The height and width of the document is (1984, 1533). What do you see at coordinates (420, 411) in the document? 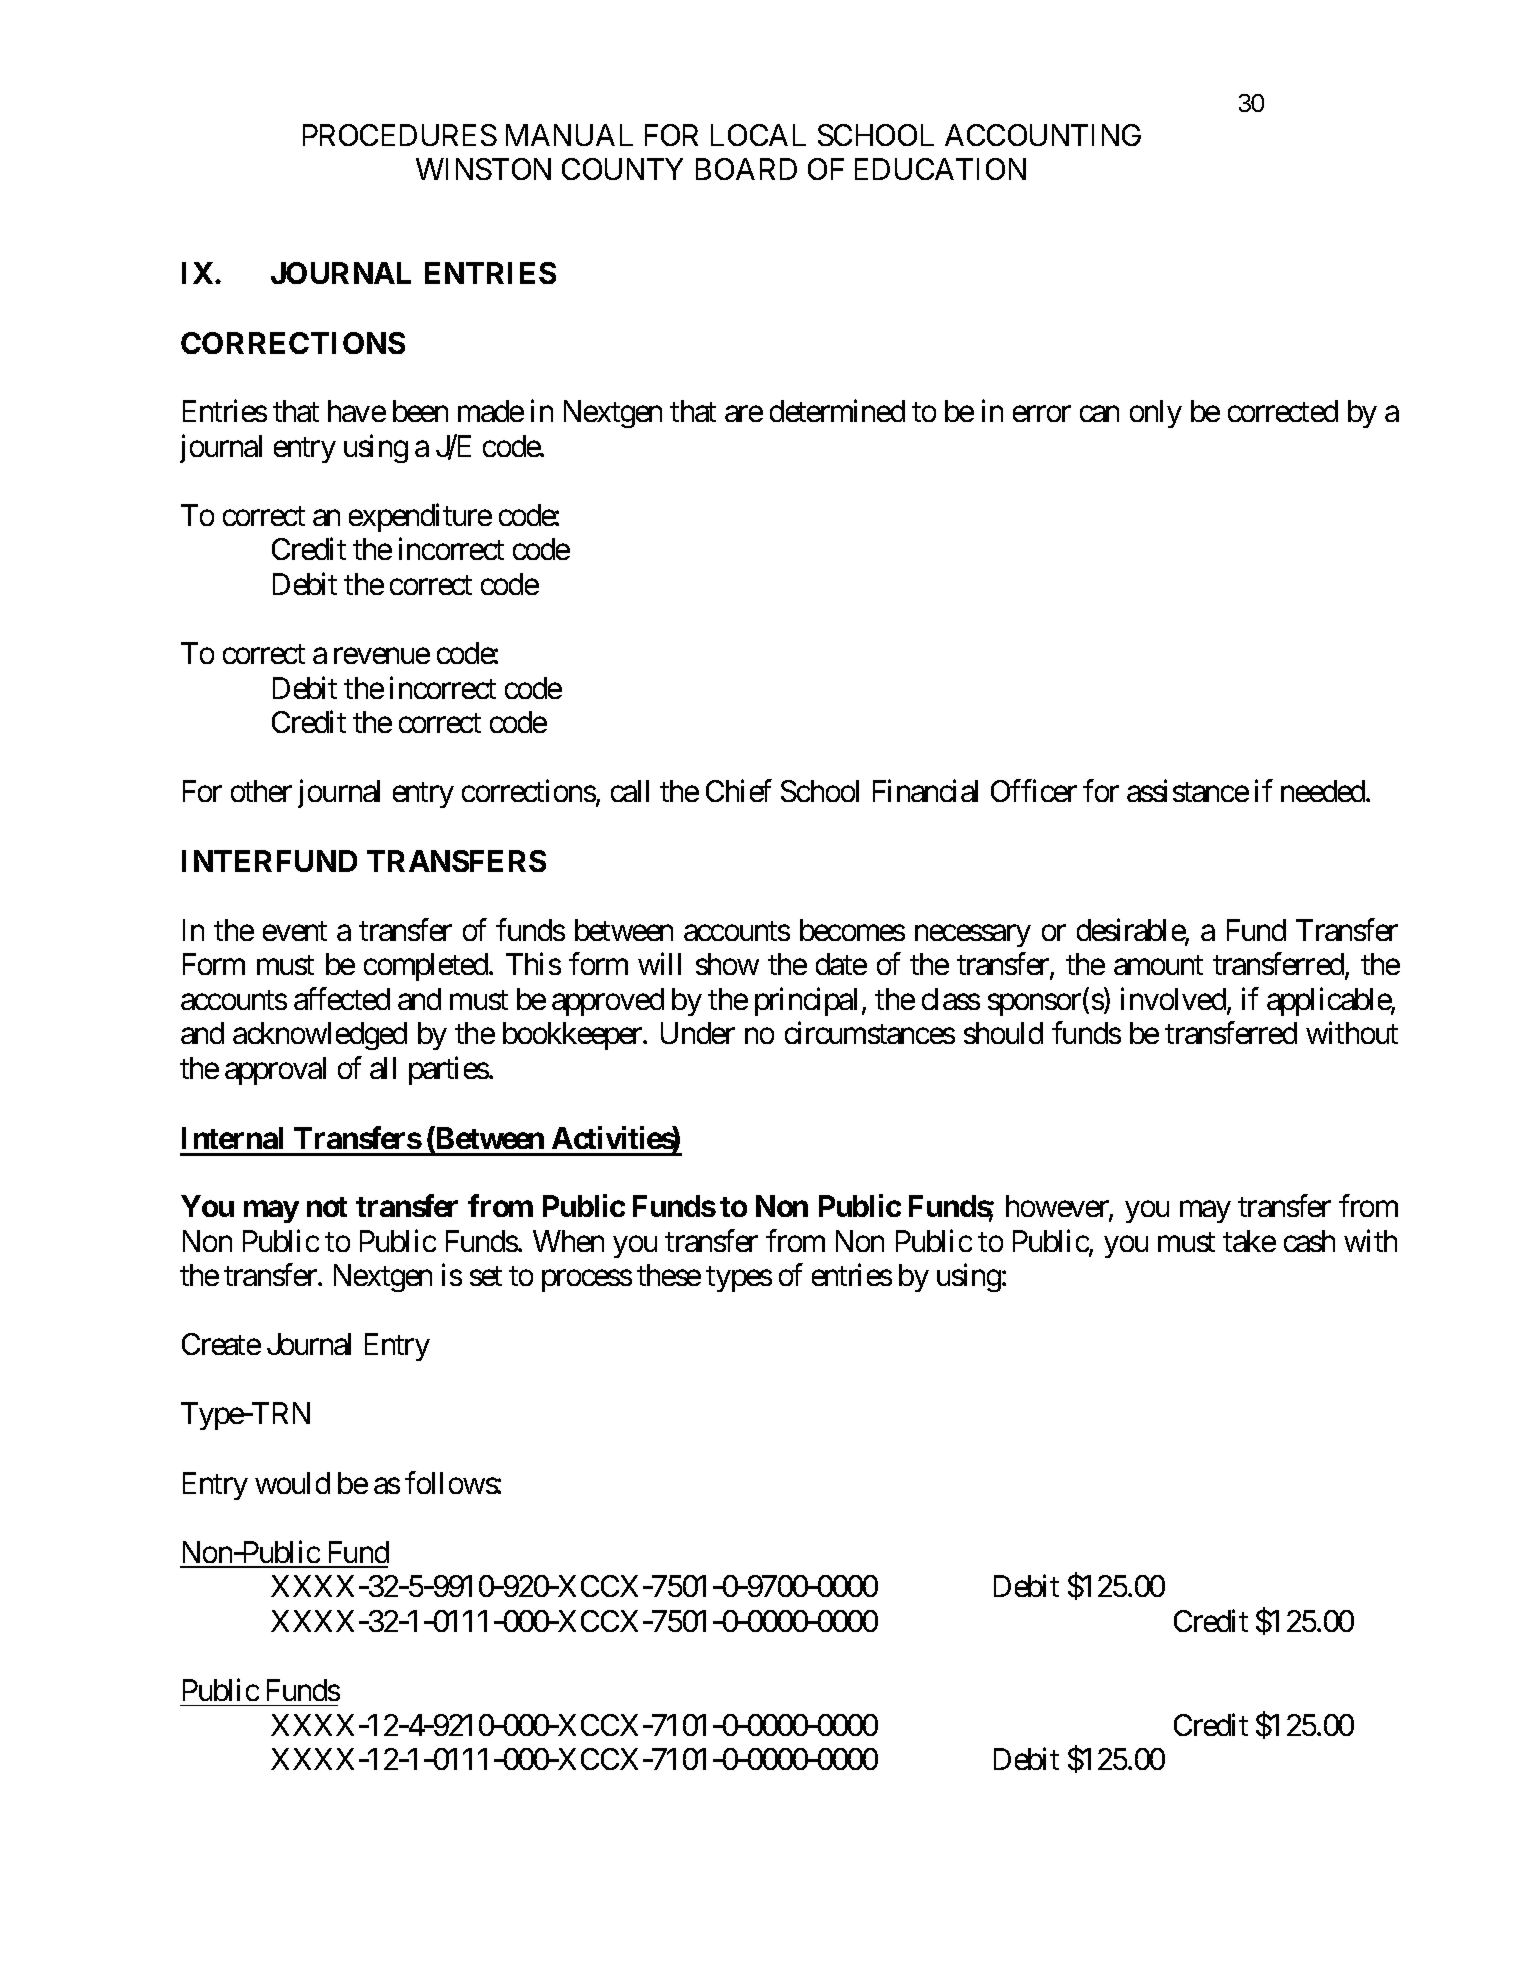
I see `been` at bounding box center [420, 411].
